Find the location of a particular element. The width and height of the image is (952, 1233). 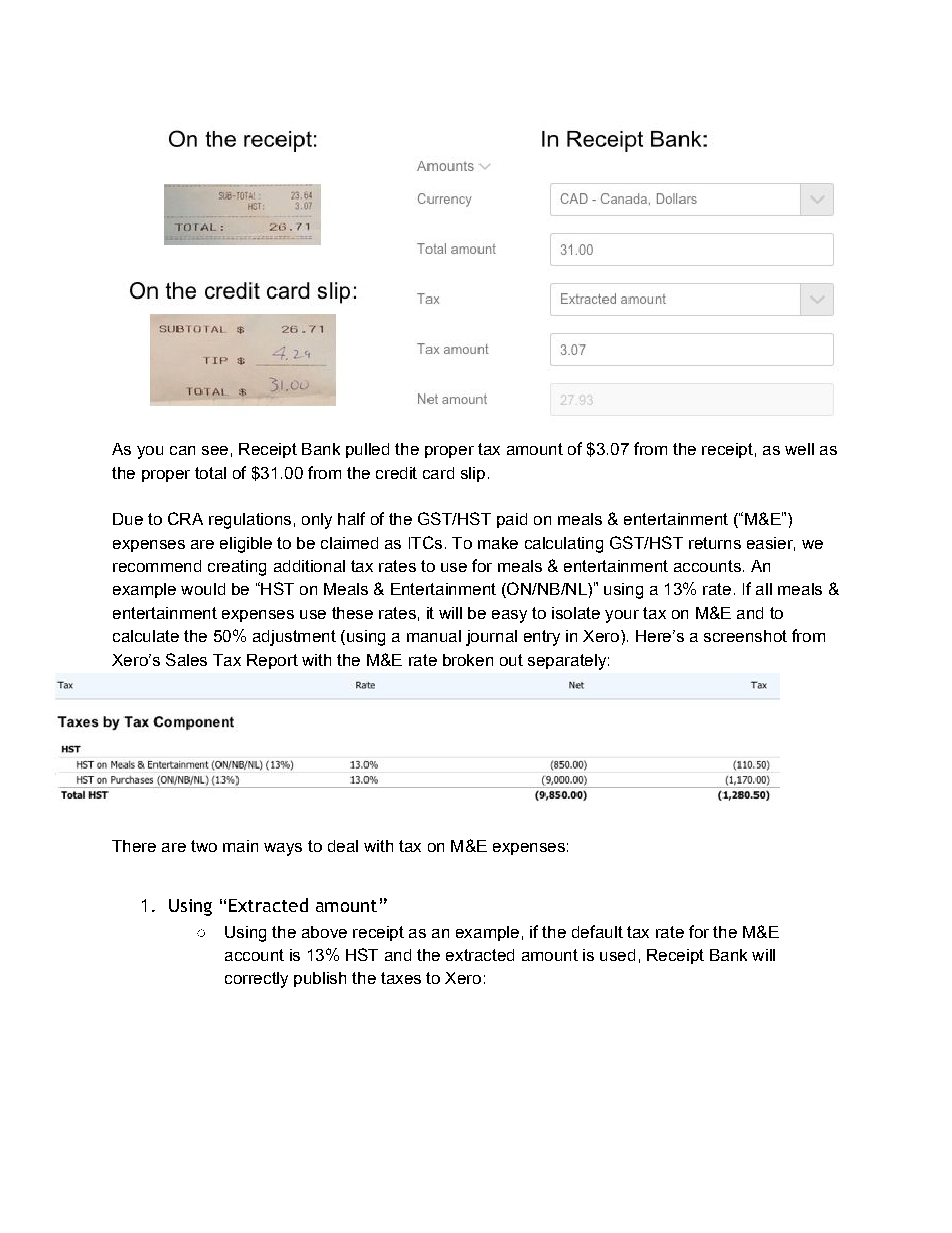

all is located at coordinates (764, 589).
